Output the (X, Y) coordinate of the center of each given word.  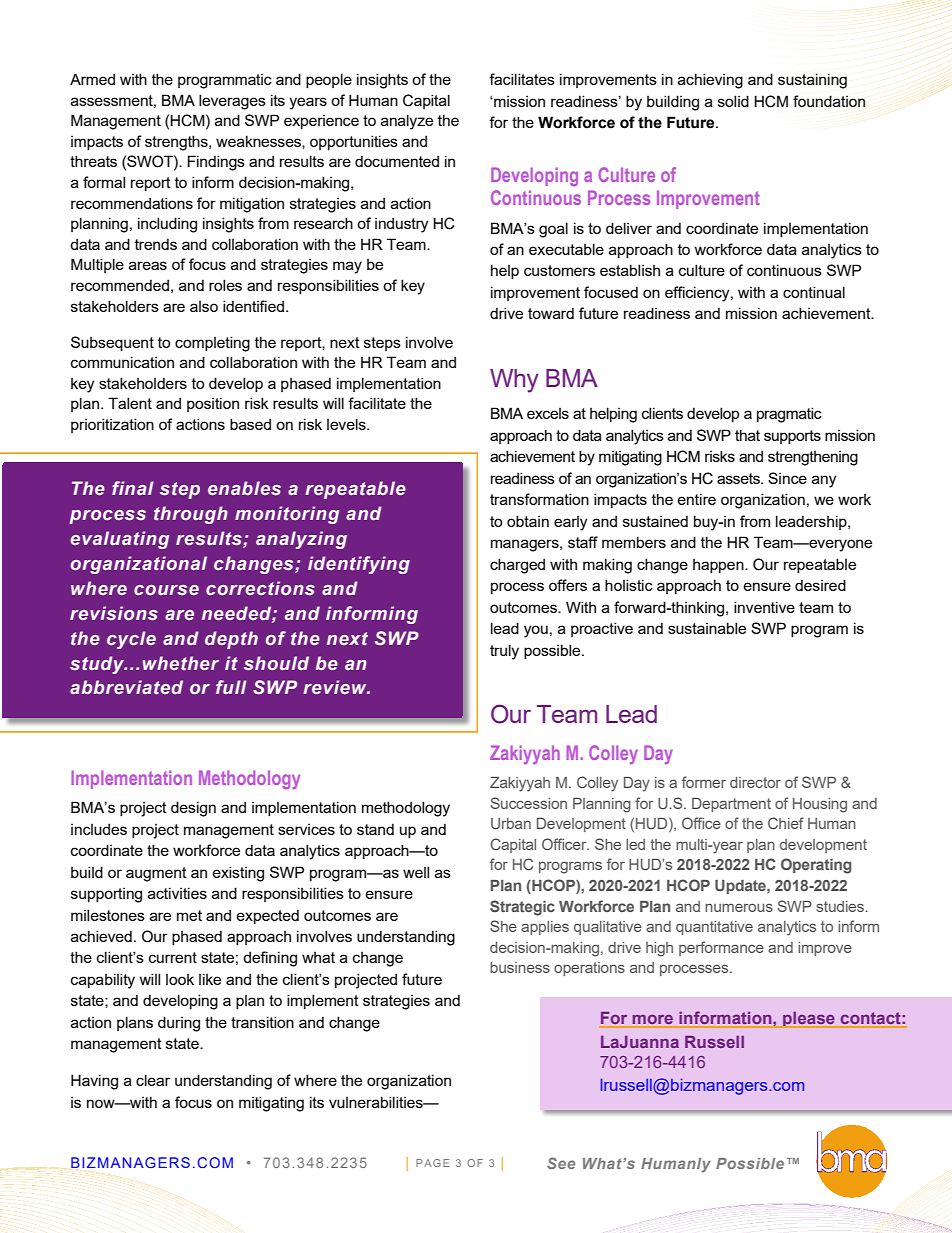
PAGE (432, 1163)
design (193, 809)
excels (548, 413)
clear (153, 1080)
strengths (177, 143)
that (747, 435)
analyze (407, 122)
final (133, 488)
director (755, 782)
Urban (511, 823)
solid (733, 101)
